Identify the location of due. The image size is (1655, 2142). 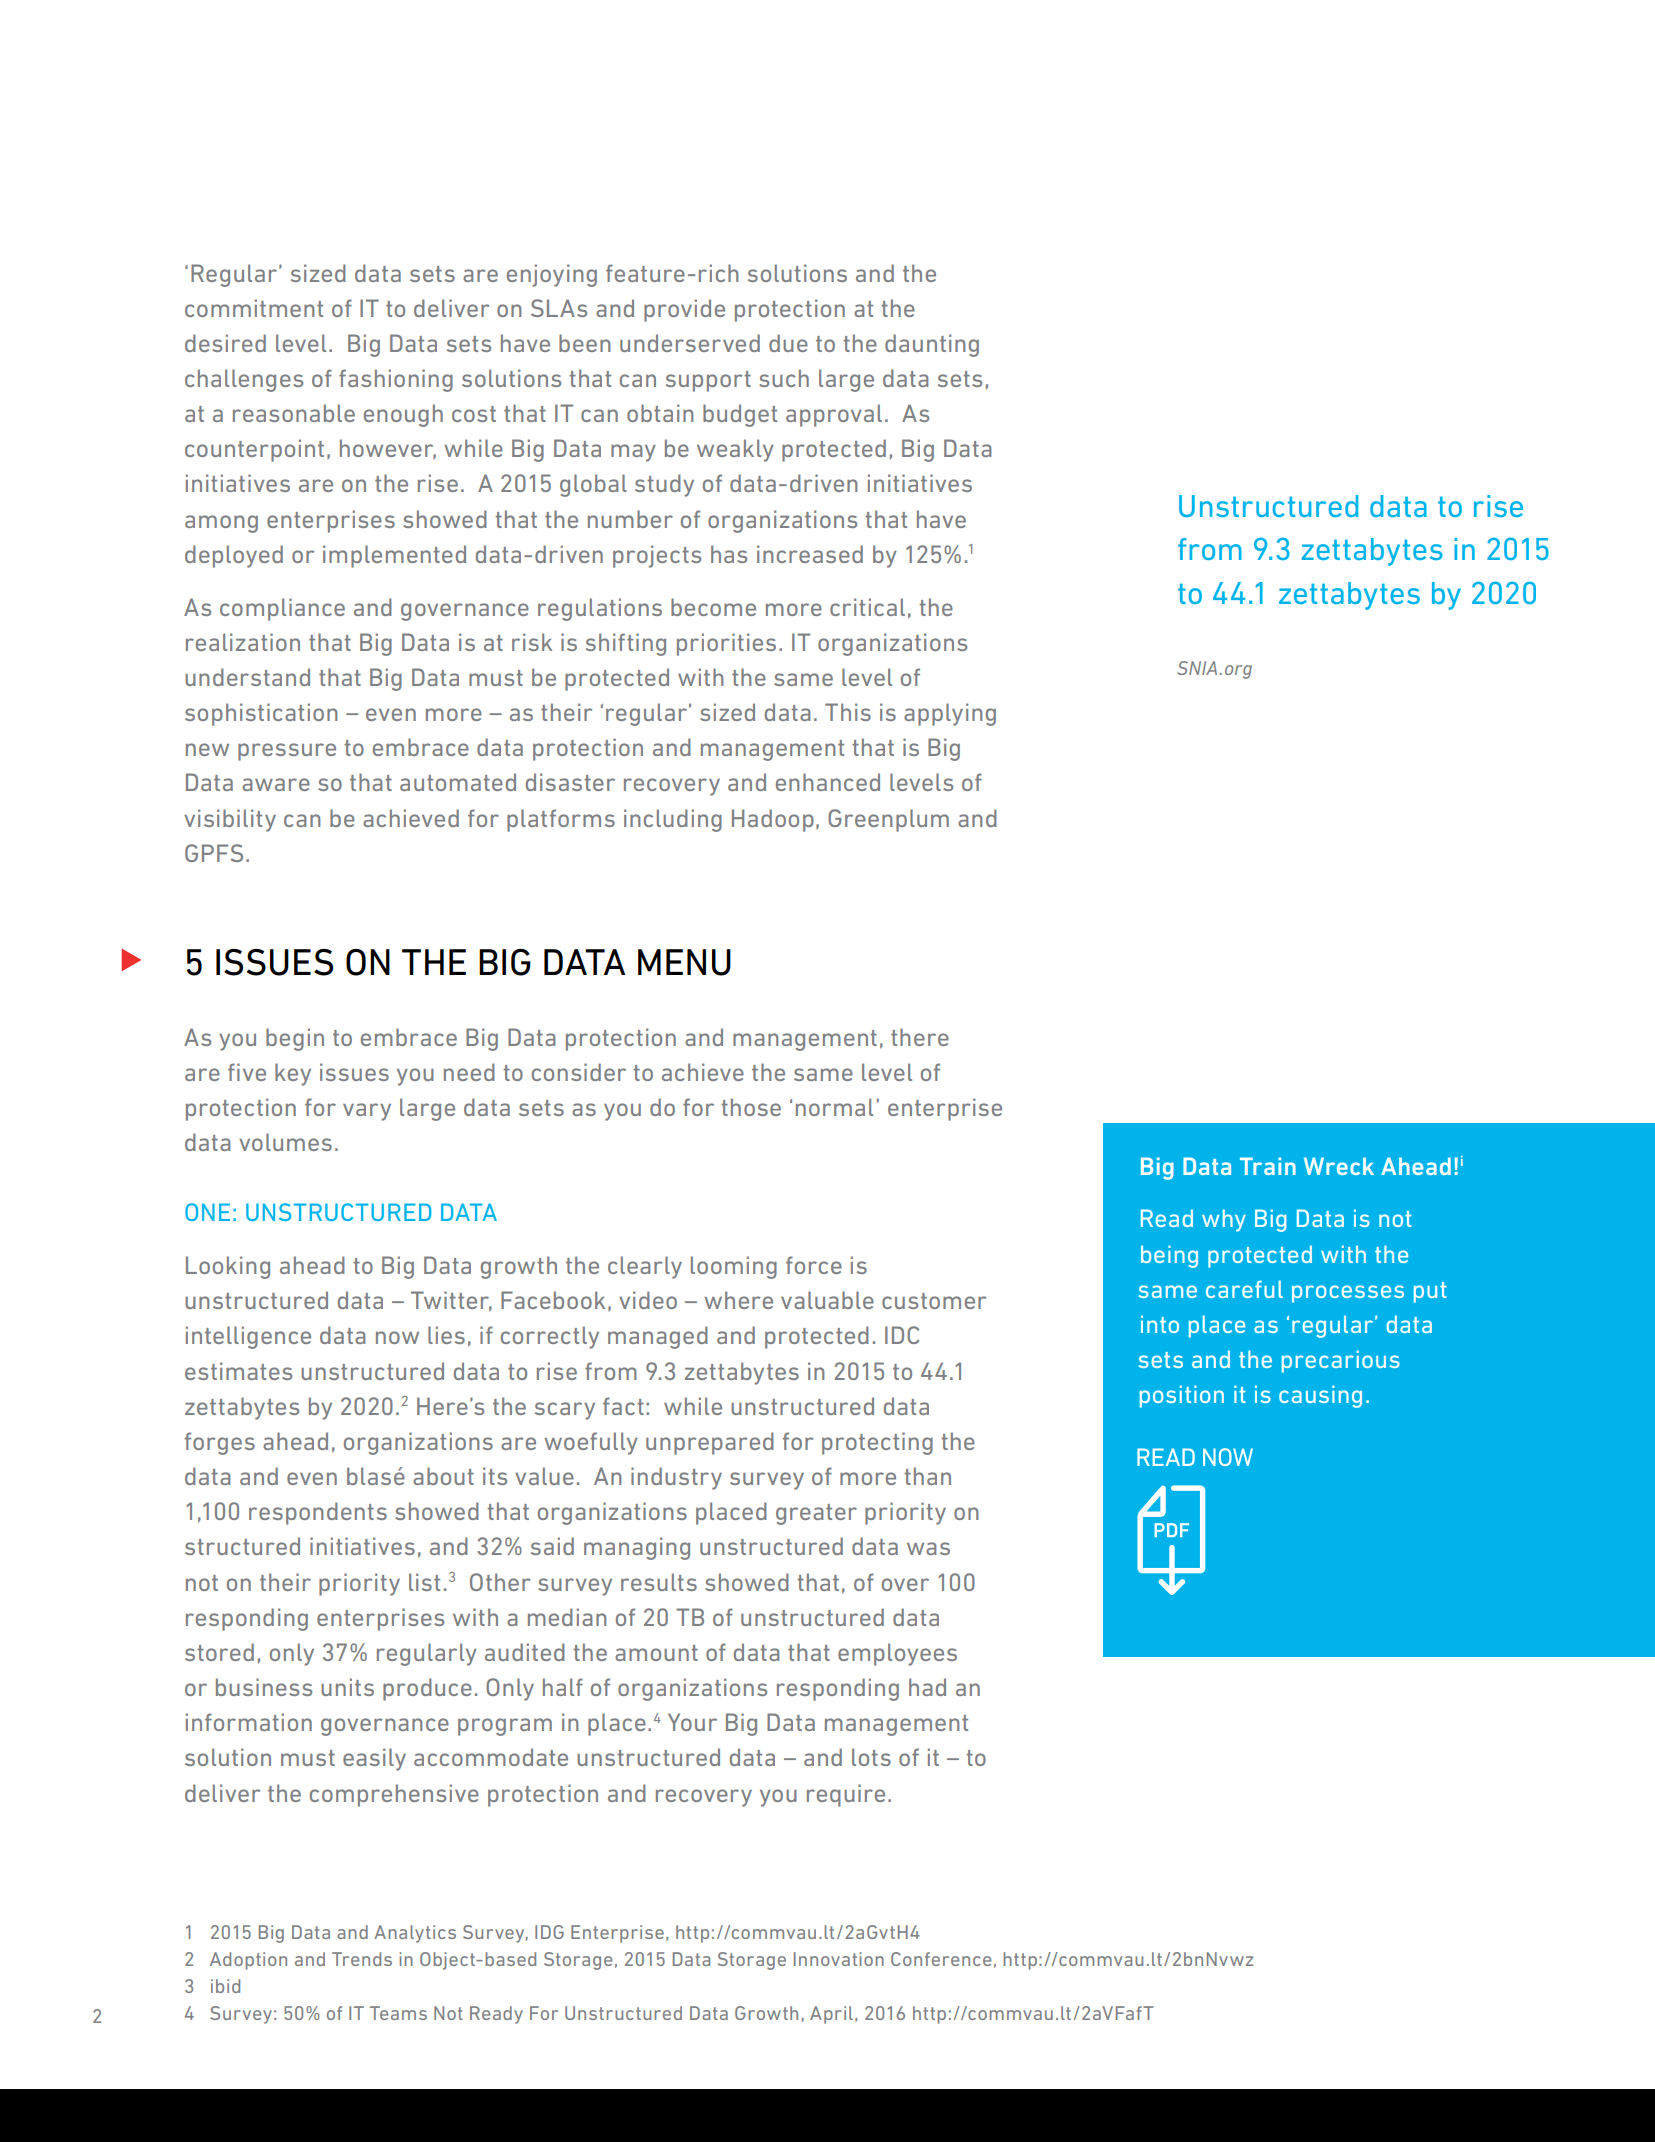
(788, 343).
